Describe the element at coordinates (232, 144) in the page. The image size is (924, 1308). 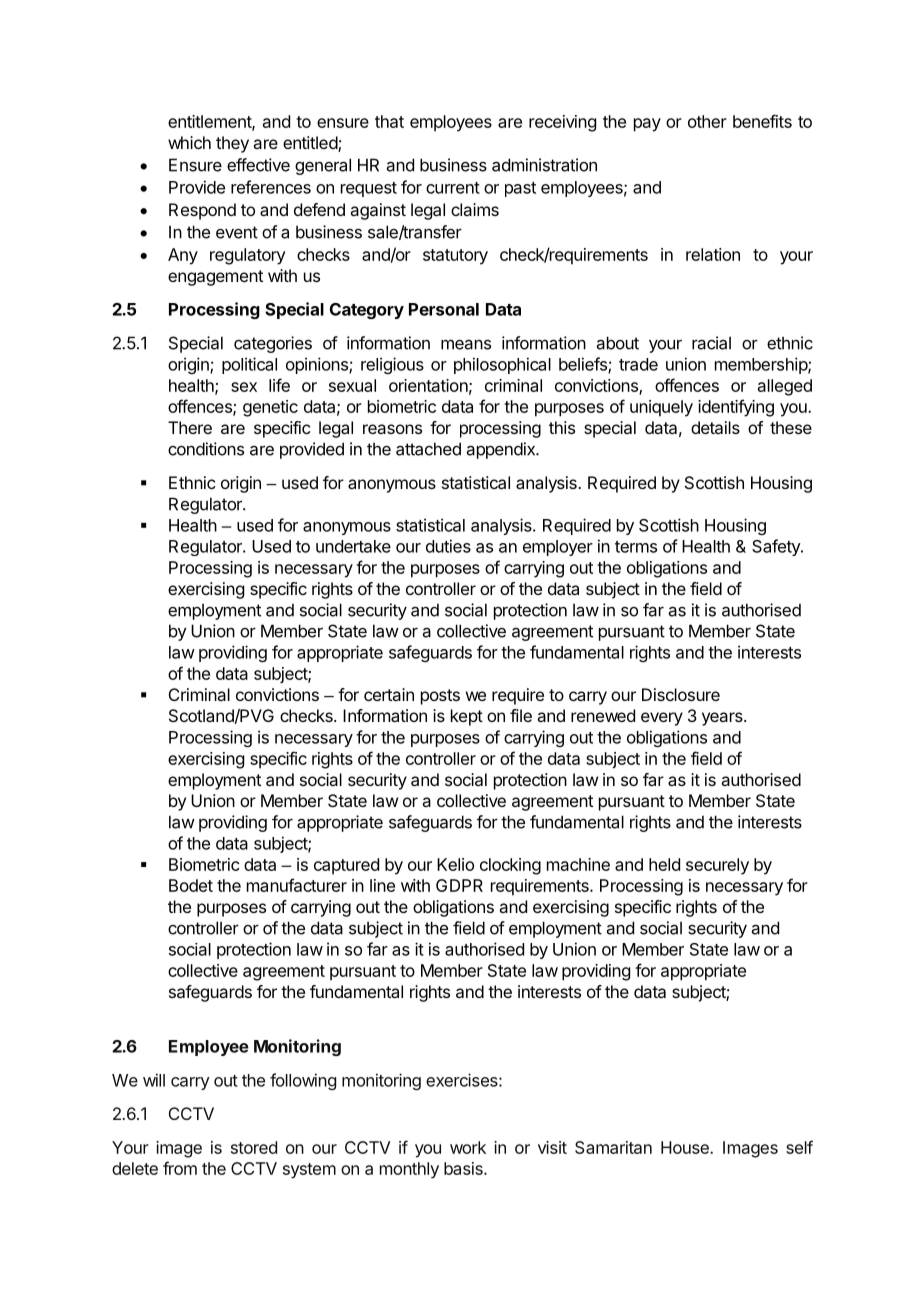
I see `they` at that location.
